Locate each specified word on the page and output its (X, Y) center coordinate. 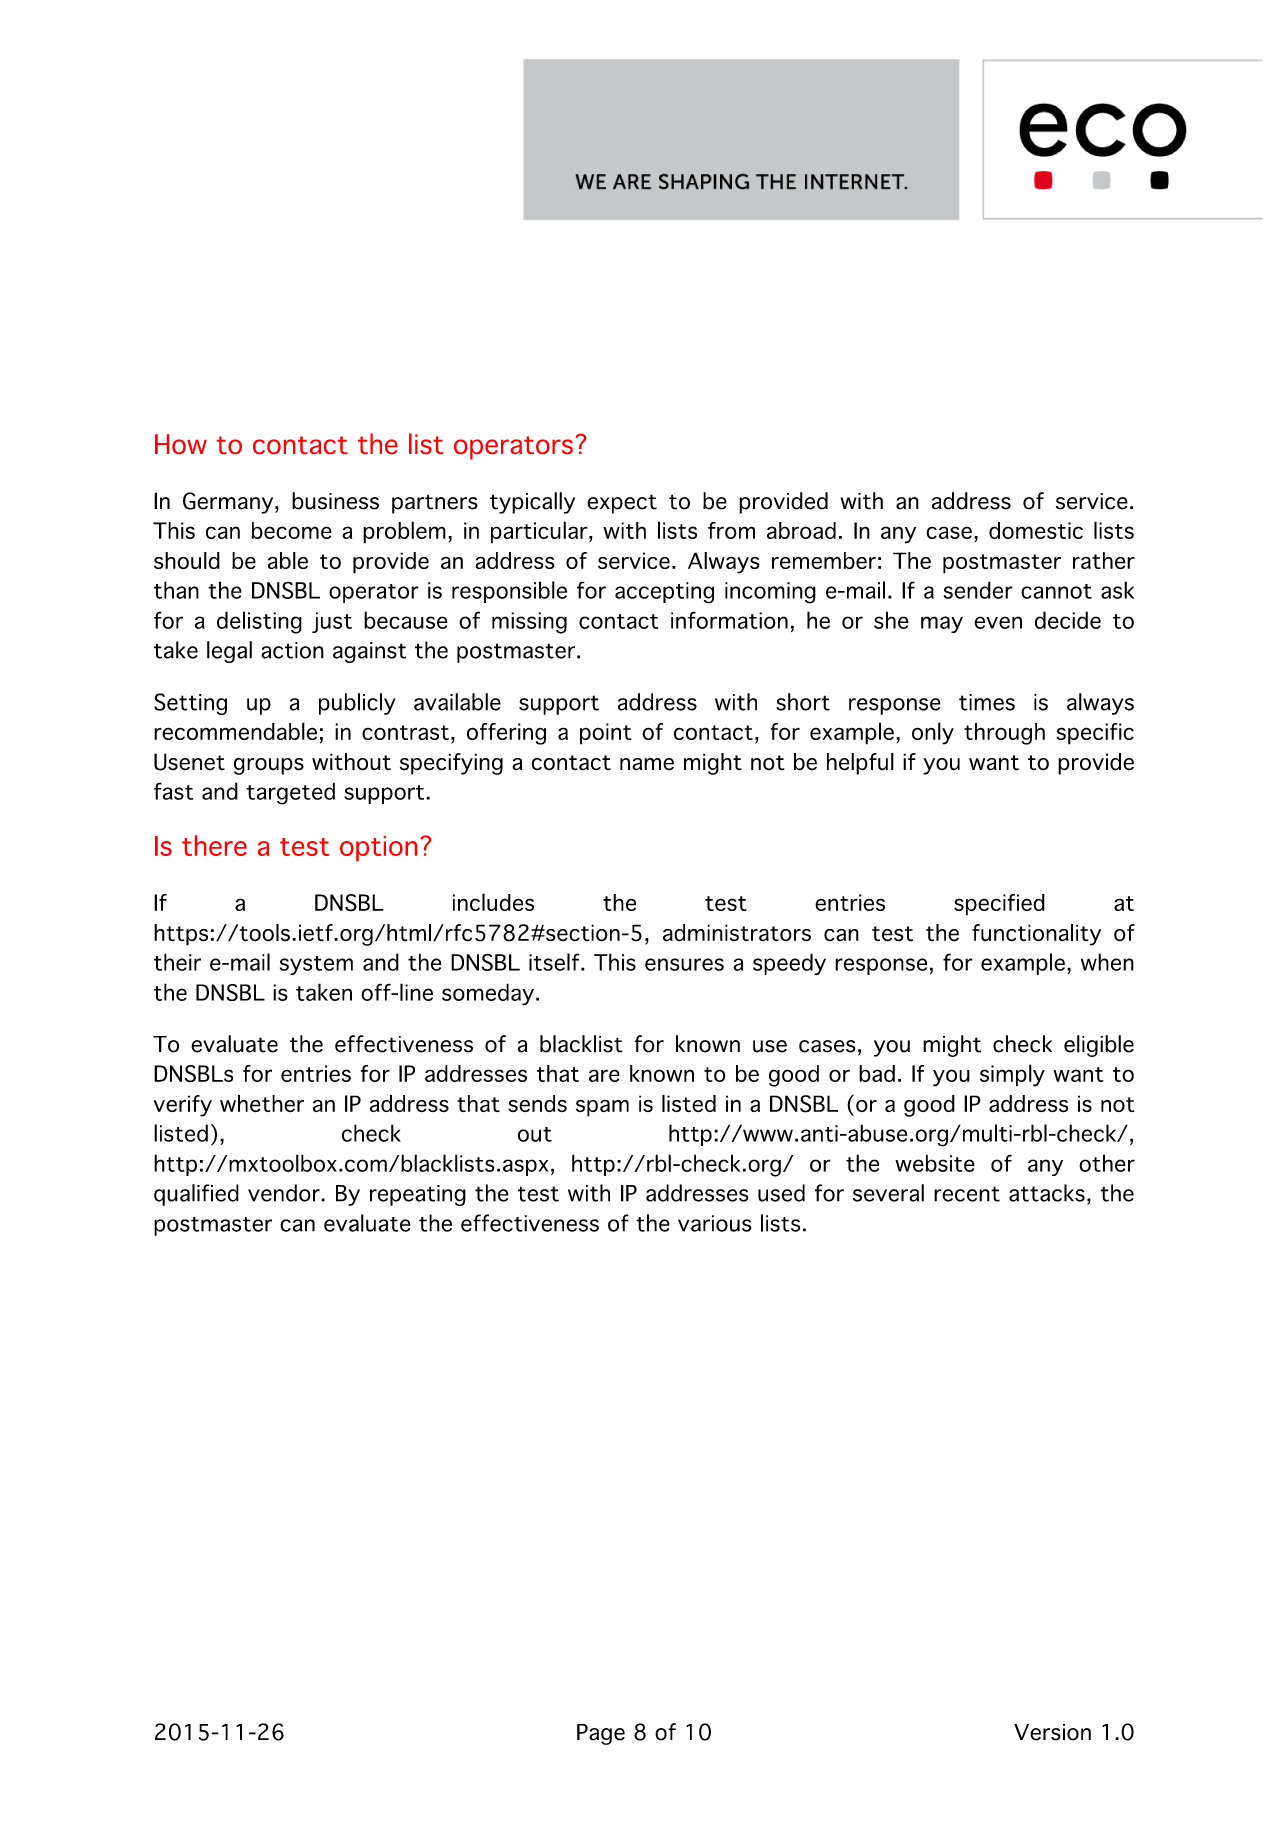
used (781, 1193)
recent (967, 1194)
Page (601, 1734)
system (316, 965)
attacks (1047, 1193)
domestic (1036, 530)
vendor (285, 1193)
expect (622, 504)
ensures (684, 964)
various (715, 1223)
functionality (1036, 935)
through (1004, 734)
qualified (196, 1195)
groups (269, 766)
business (335, 501)
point (605, 734)
